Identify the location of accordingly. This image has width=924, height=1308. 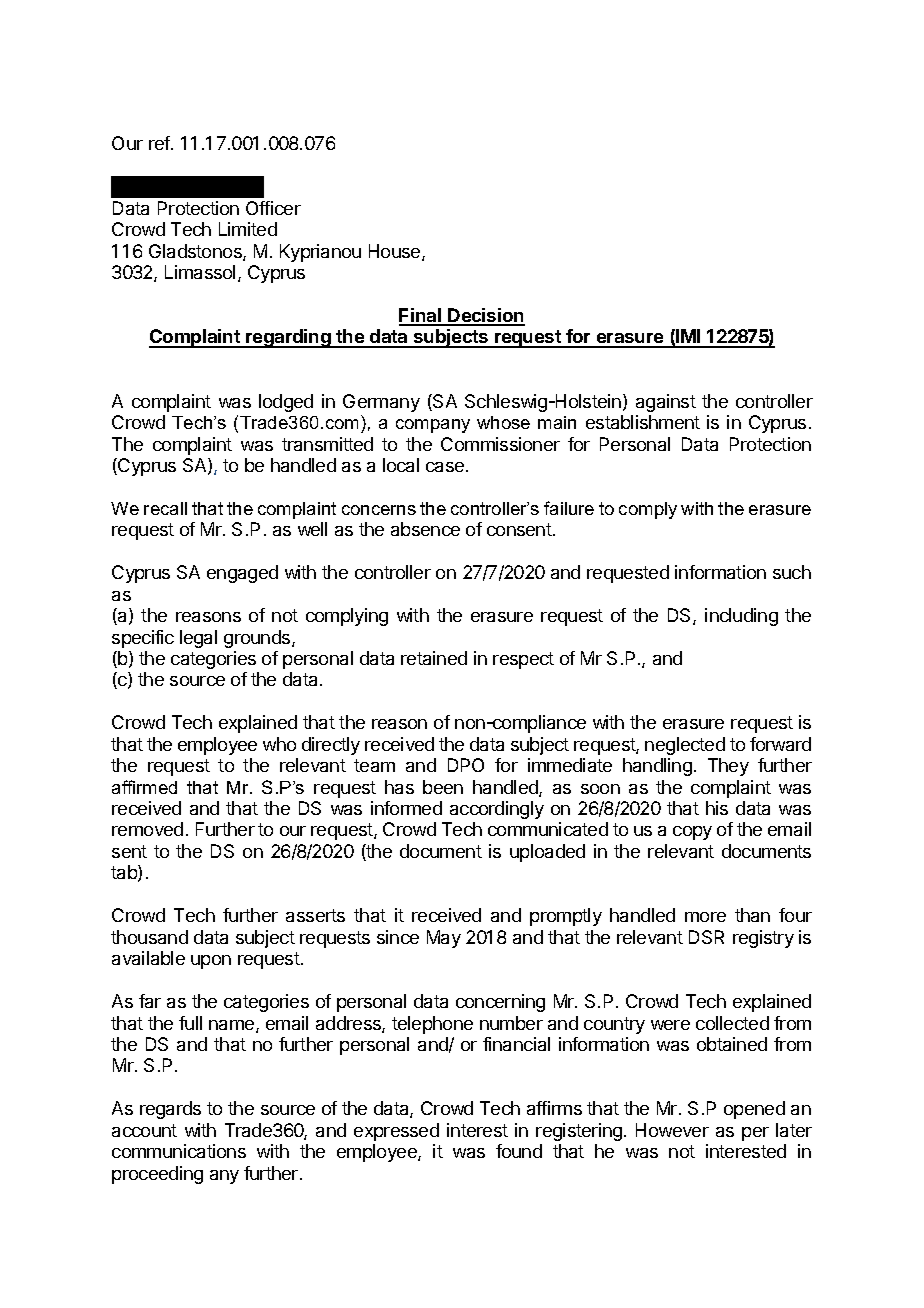
(497, 810).
